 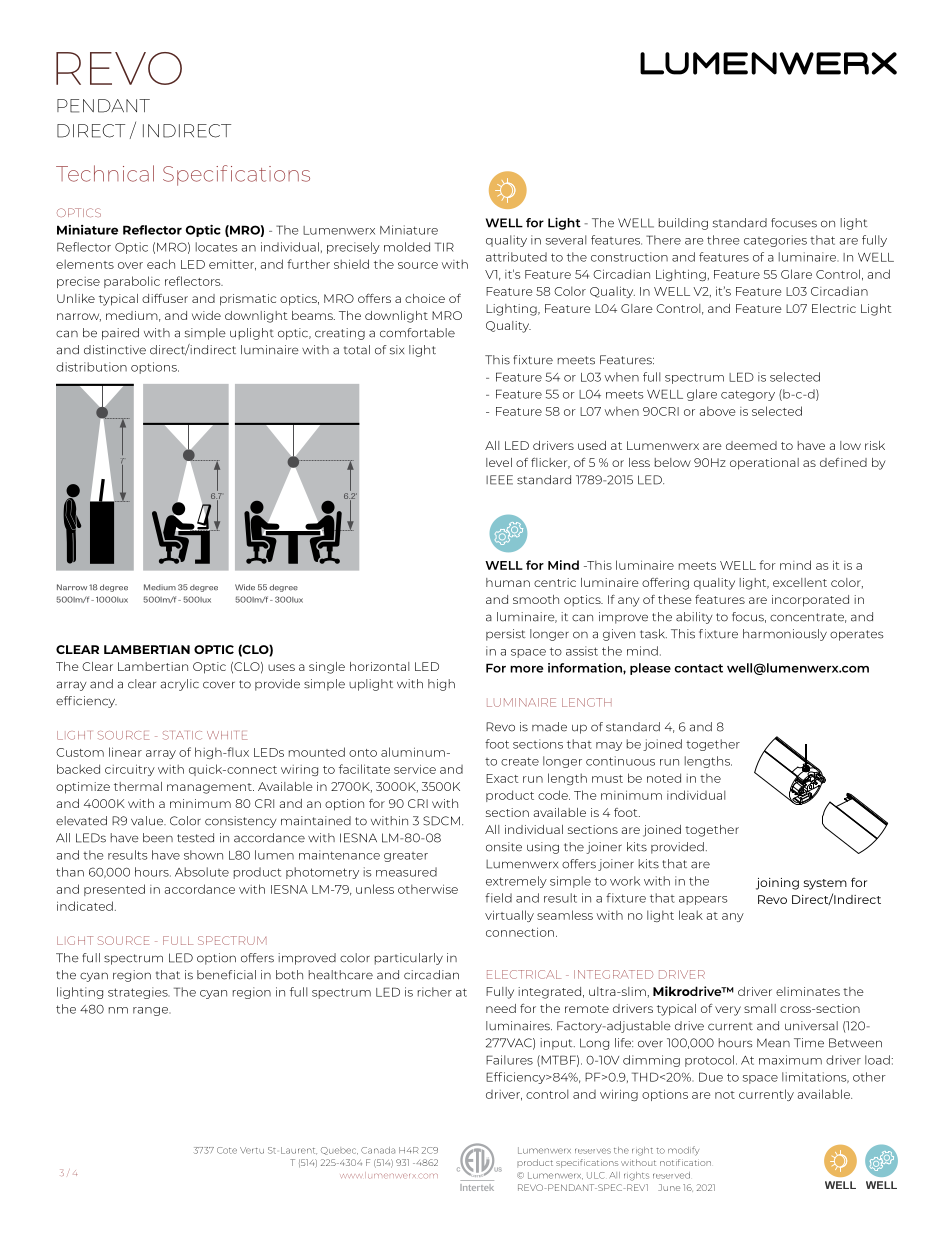 I want to click on categories, so click(x=775, y=241).
